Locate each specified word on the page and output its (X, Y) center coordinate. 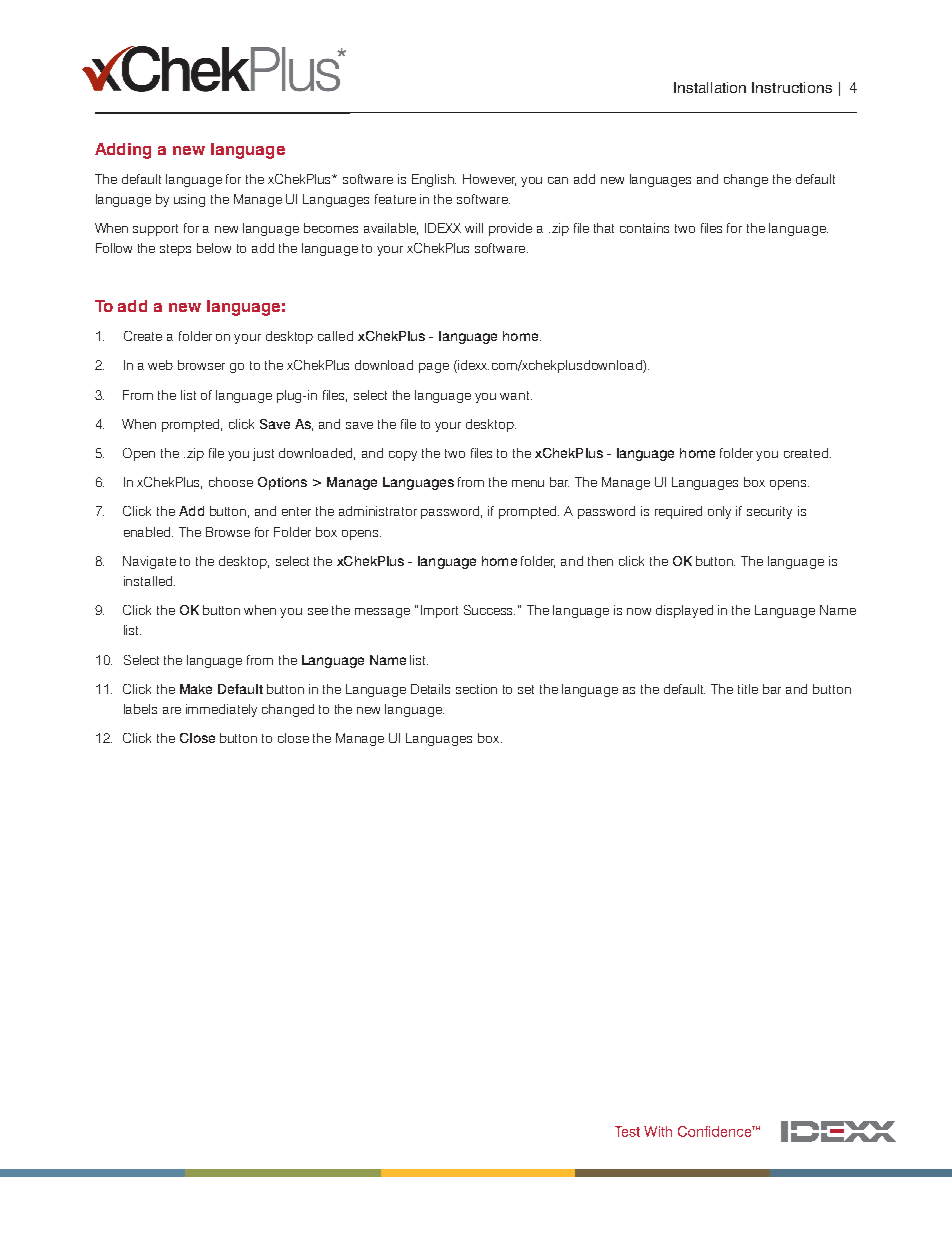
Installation (710, 87)
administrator (378, 511)
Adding (123, 151)
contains (644, 228)
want (516, 395)
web (160, 365)
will (474, 228)
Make (196, 689)
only (719, 512)
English (434, 180)
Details (430, 689)
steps (175, 250)
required (678, 512)
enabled (148, 532)
